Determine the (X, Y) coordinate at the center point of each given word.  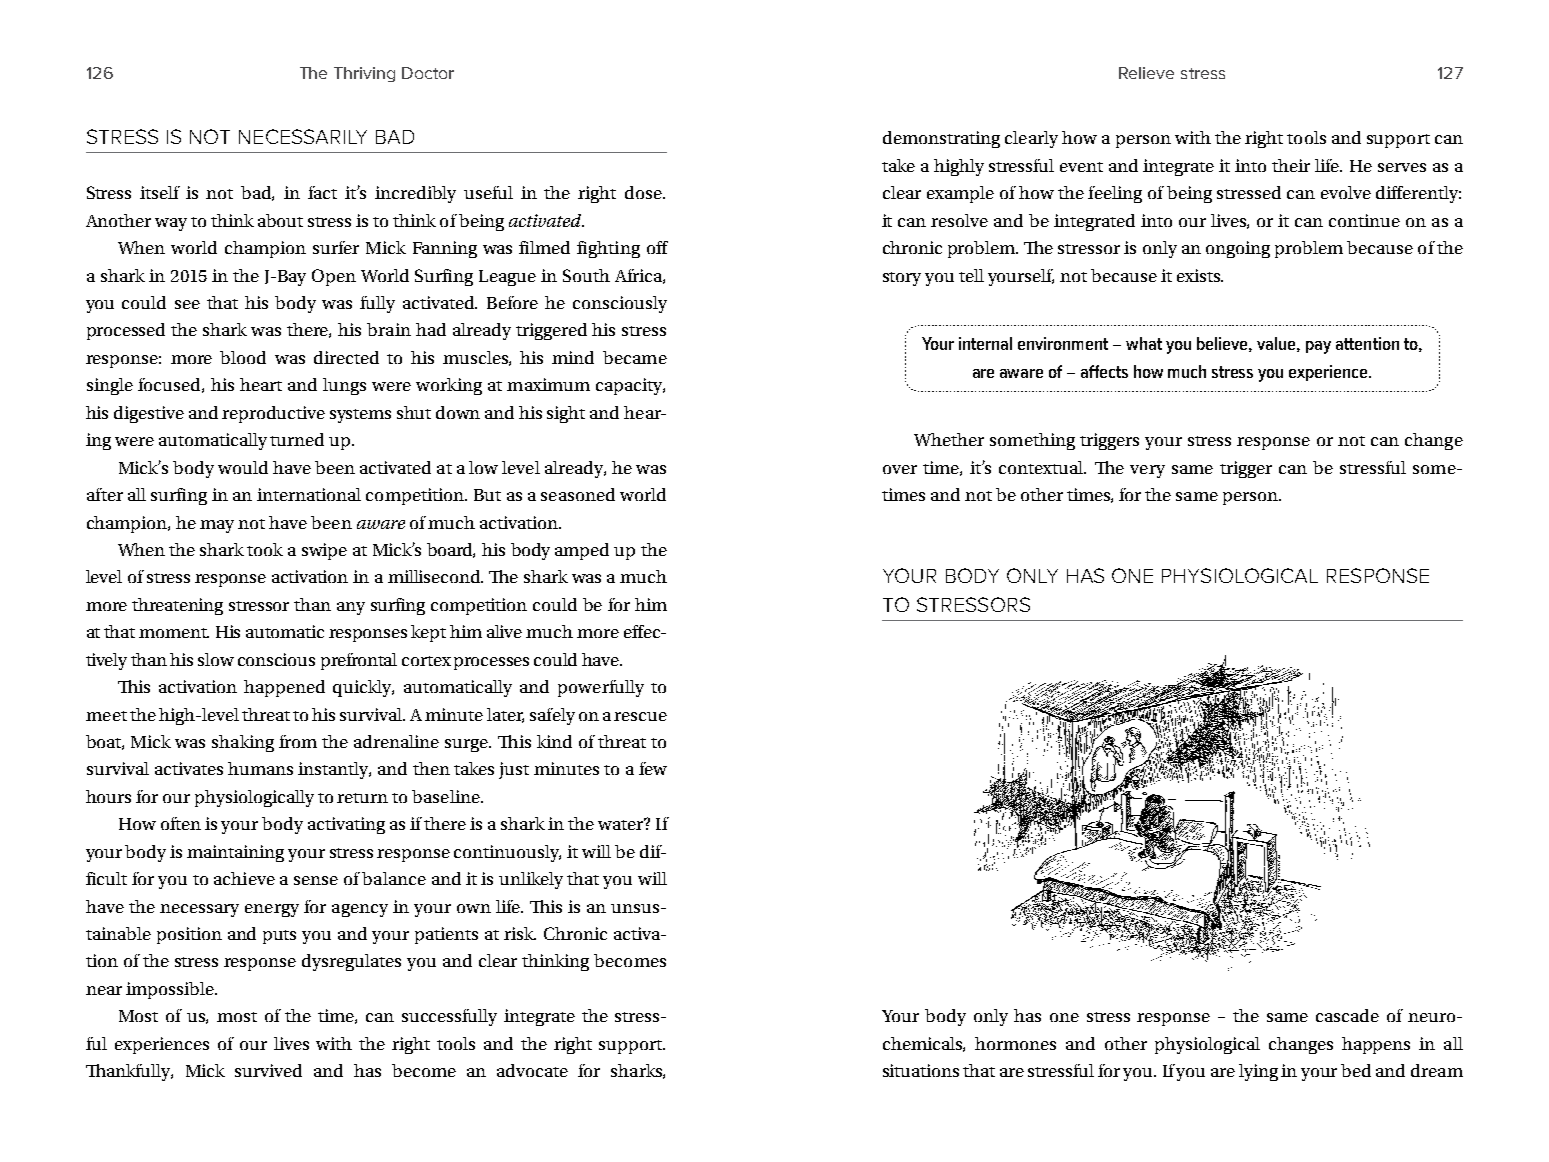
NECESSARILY (303, 136)
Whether (949, 439)
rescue (640, 716)
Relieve (1146, 73)
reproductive (273, 414)
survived (268, 1070)
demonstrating (941, 139)
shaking (243, 743)
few (653, 768)
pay (1318, 347)
